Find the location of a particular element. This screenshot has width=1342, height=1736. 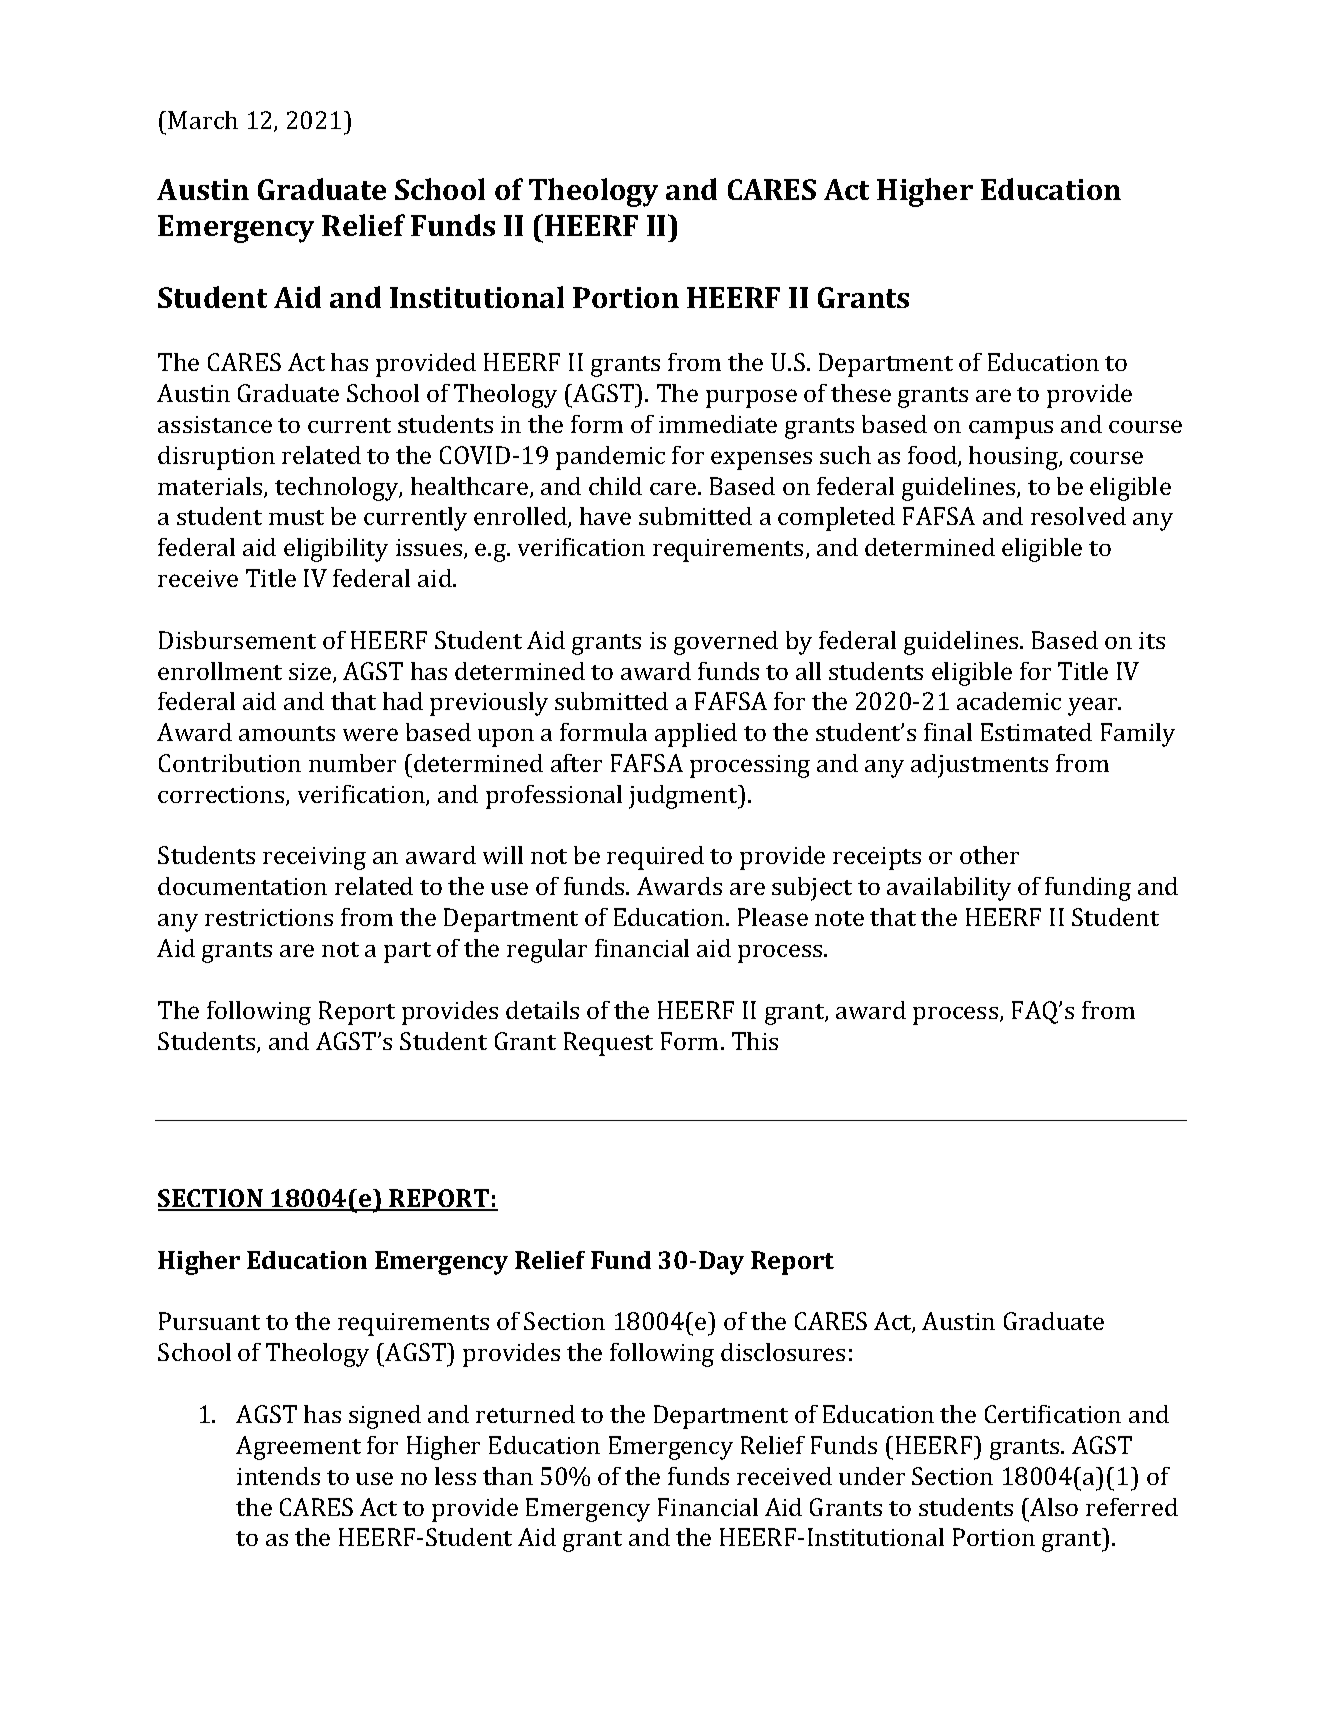

Agreement is located at coordinates (298, 1448).
